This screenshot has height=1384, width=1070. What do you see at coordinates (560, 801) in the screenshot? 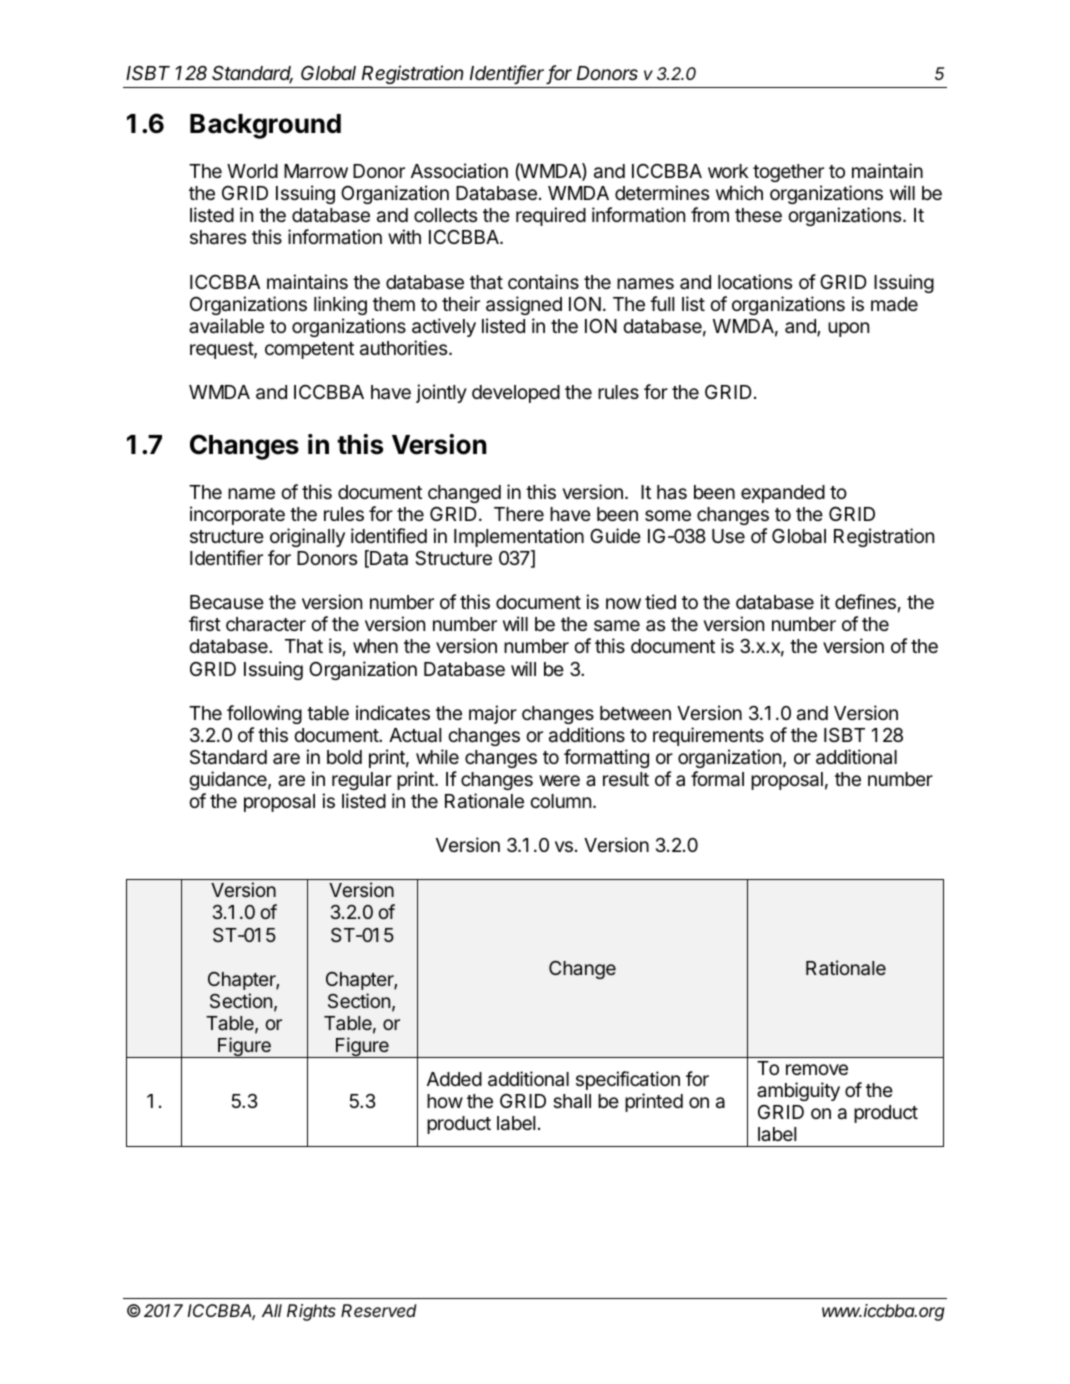
I see `column` at bounding box center [560, 801].
